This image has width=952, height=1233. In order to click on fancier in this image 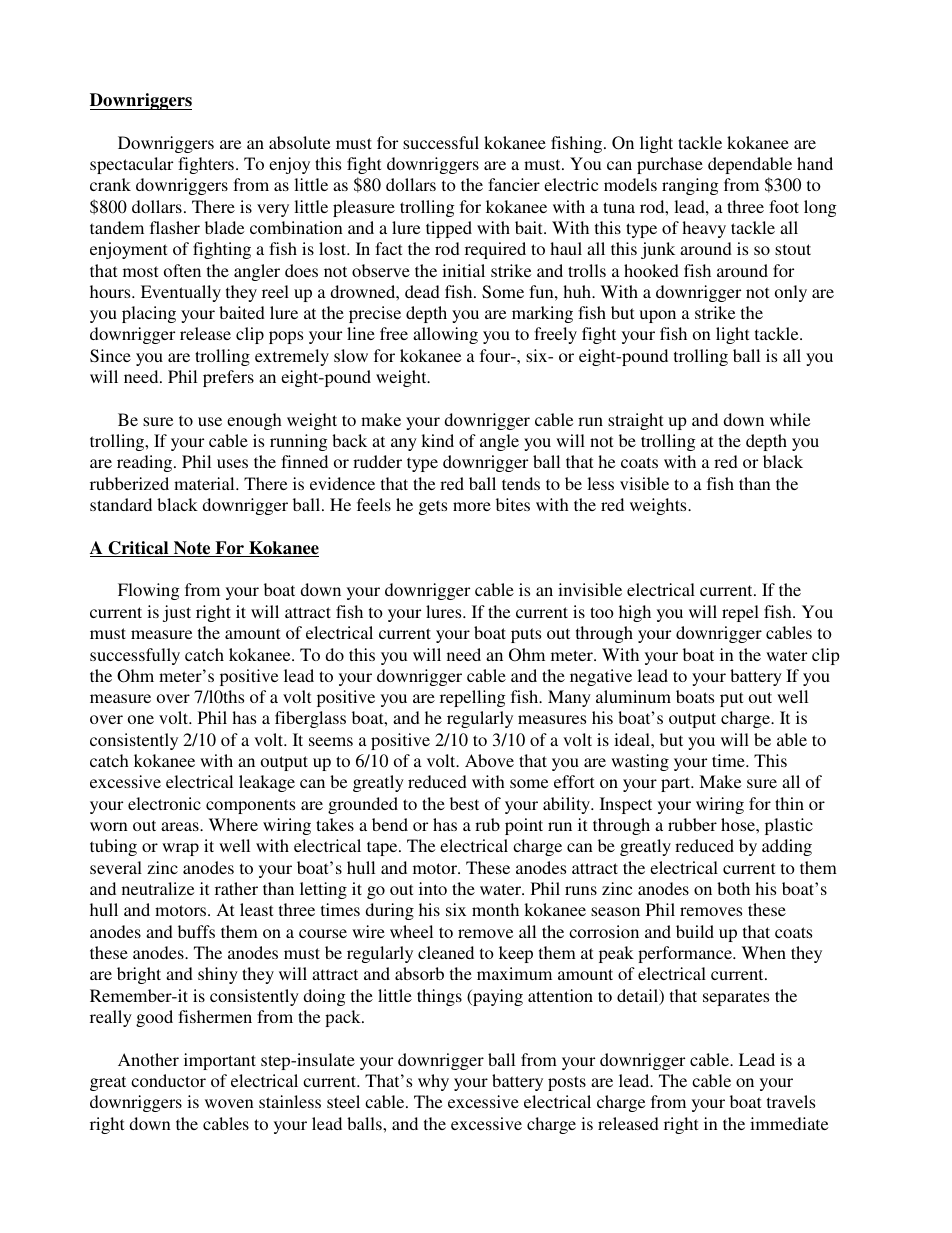, I will do `click(514, 184)`.
